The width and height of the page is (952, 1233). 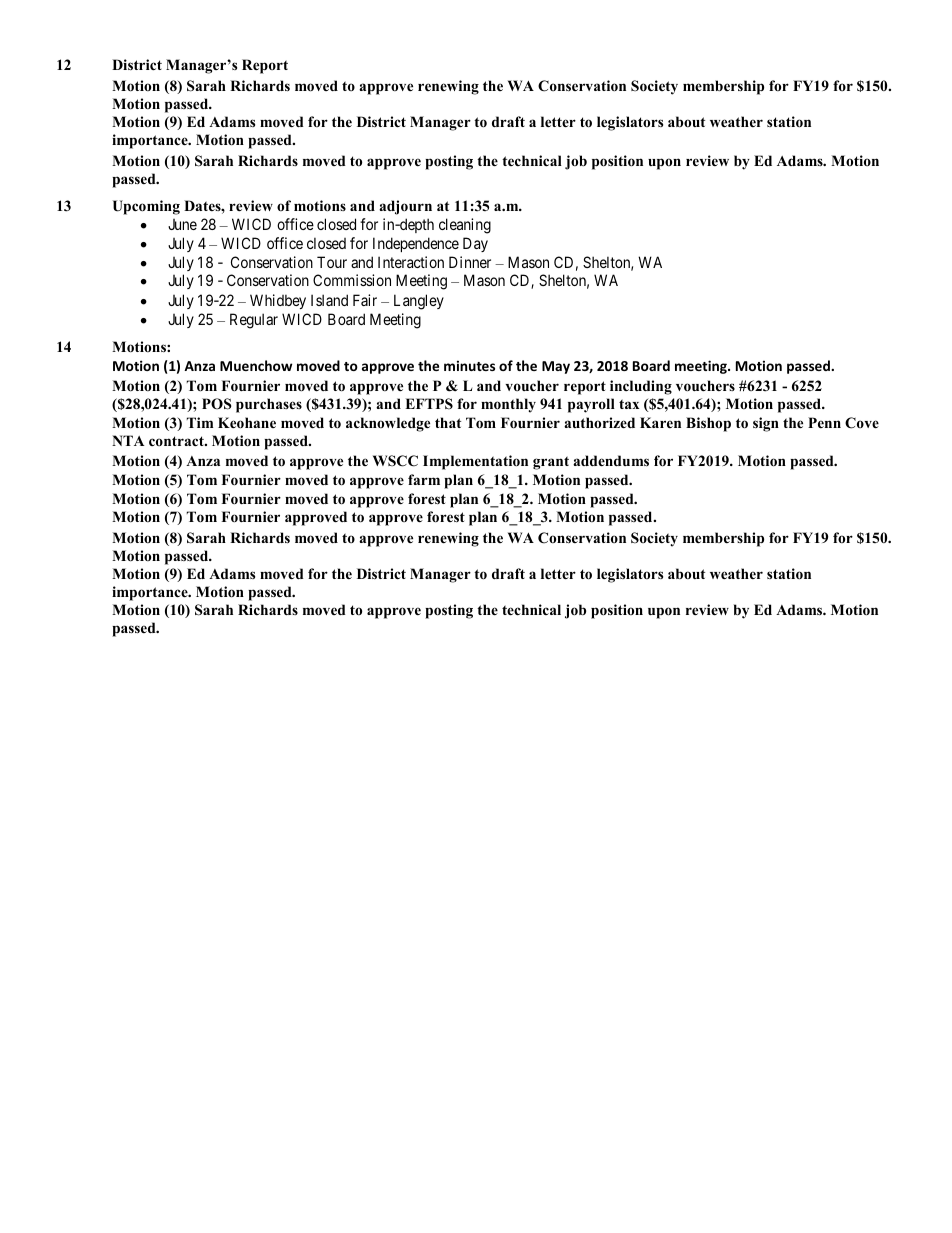 I want to click on minutes, so click(x=469, y=365).
